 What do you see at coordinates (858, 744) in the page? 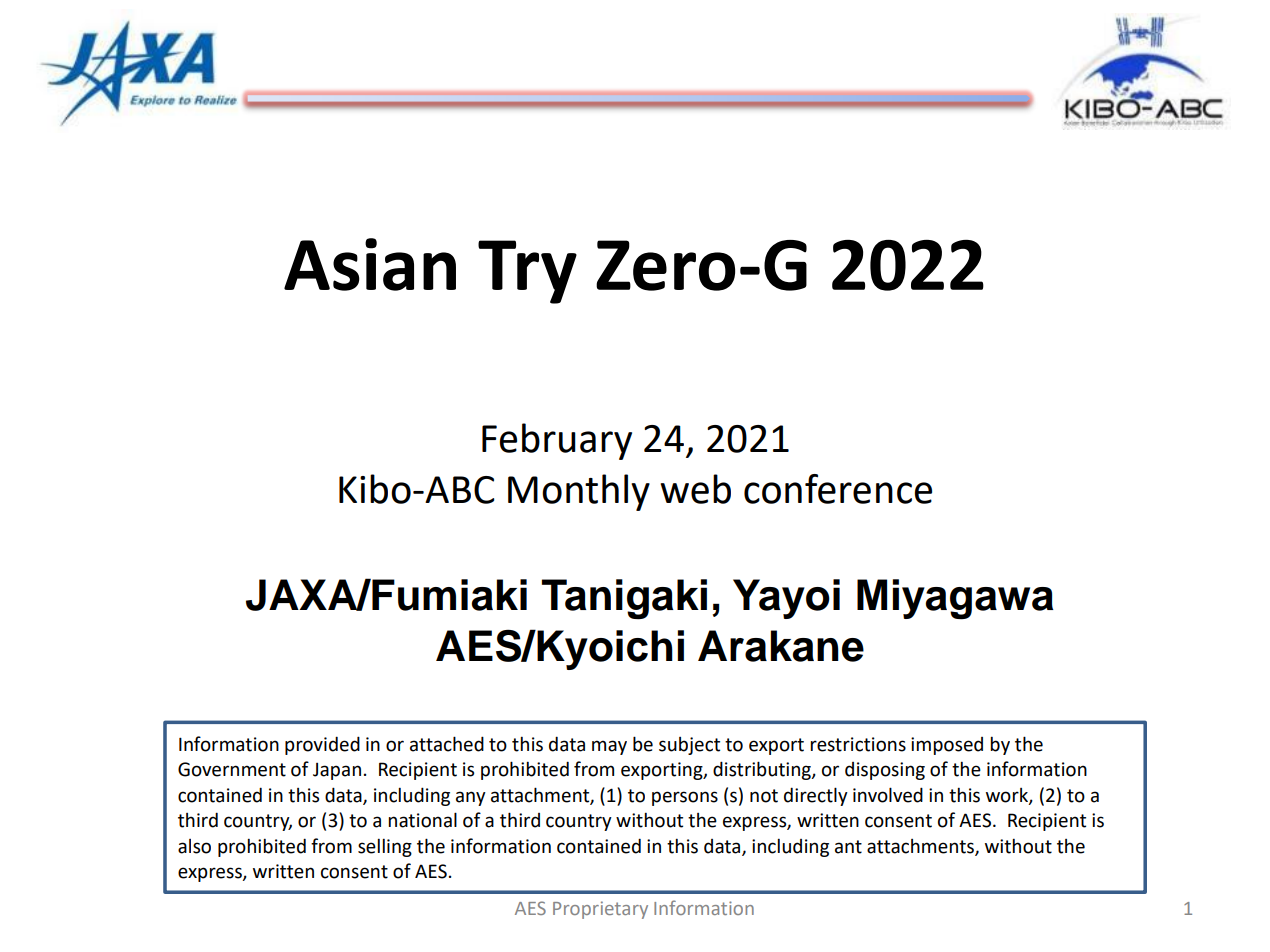
I see `restrictions` at bounding box center [858, 744].
